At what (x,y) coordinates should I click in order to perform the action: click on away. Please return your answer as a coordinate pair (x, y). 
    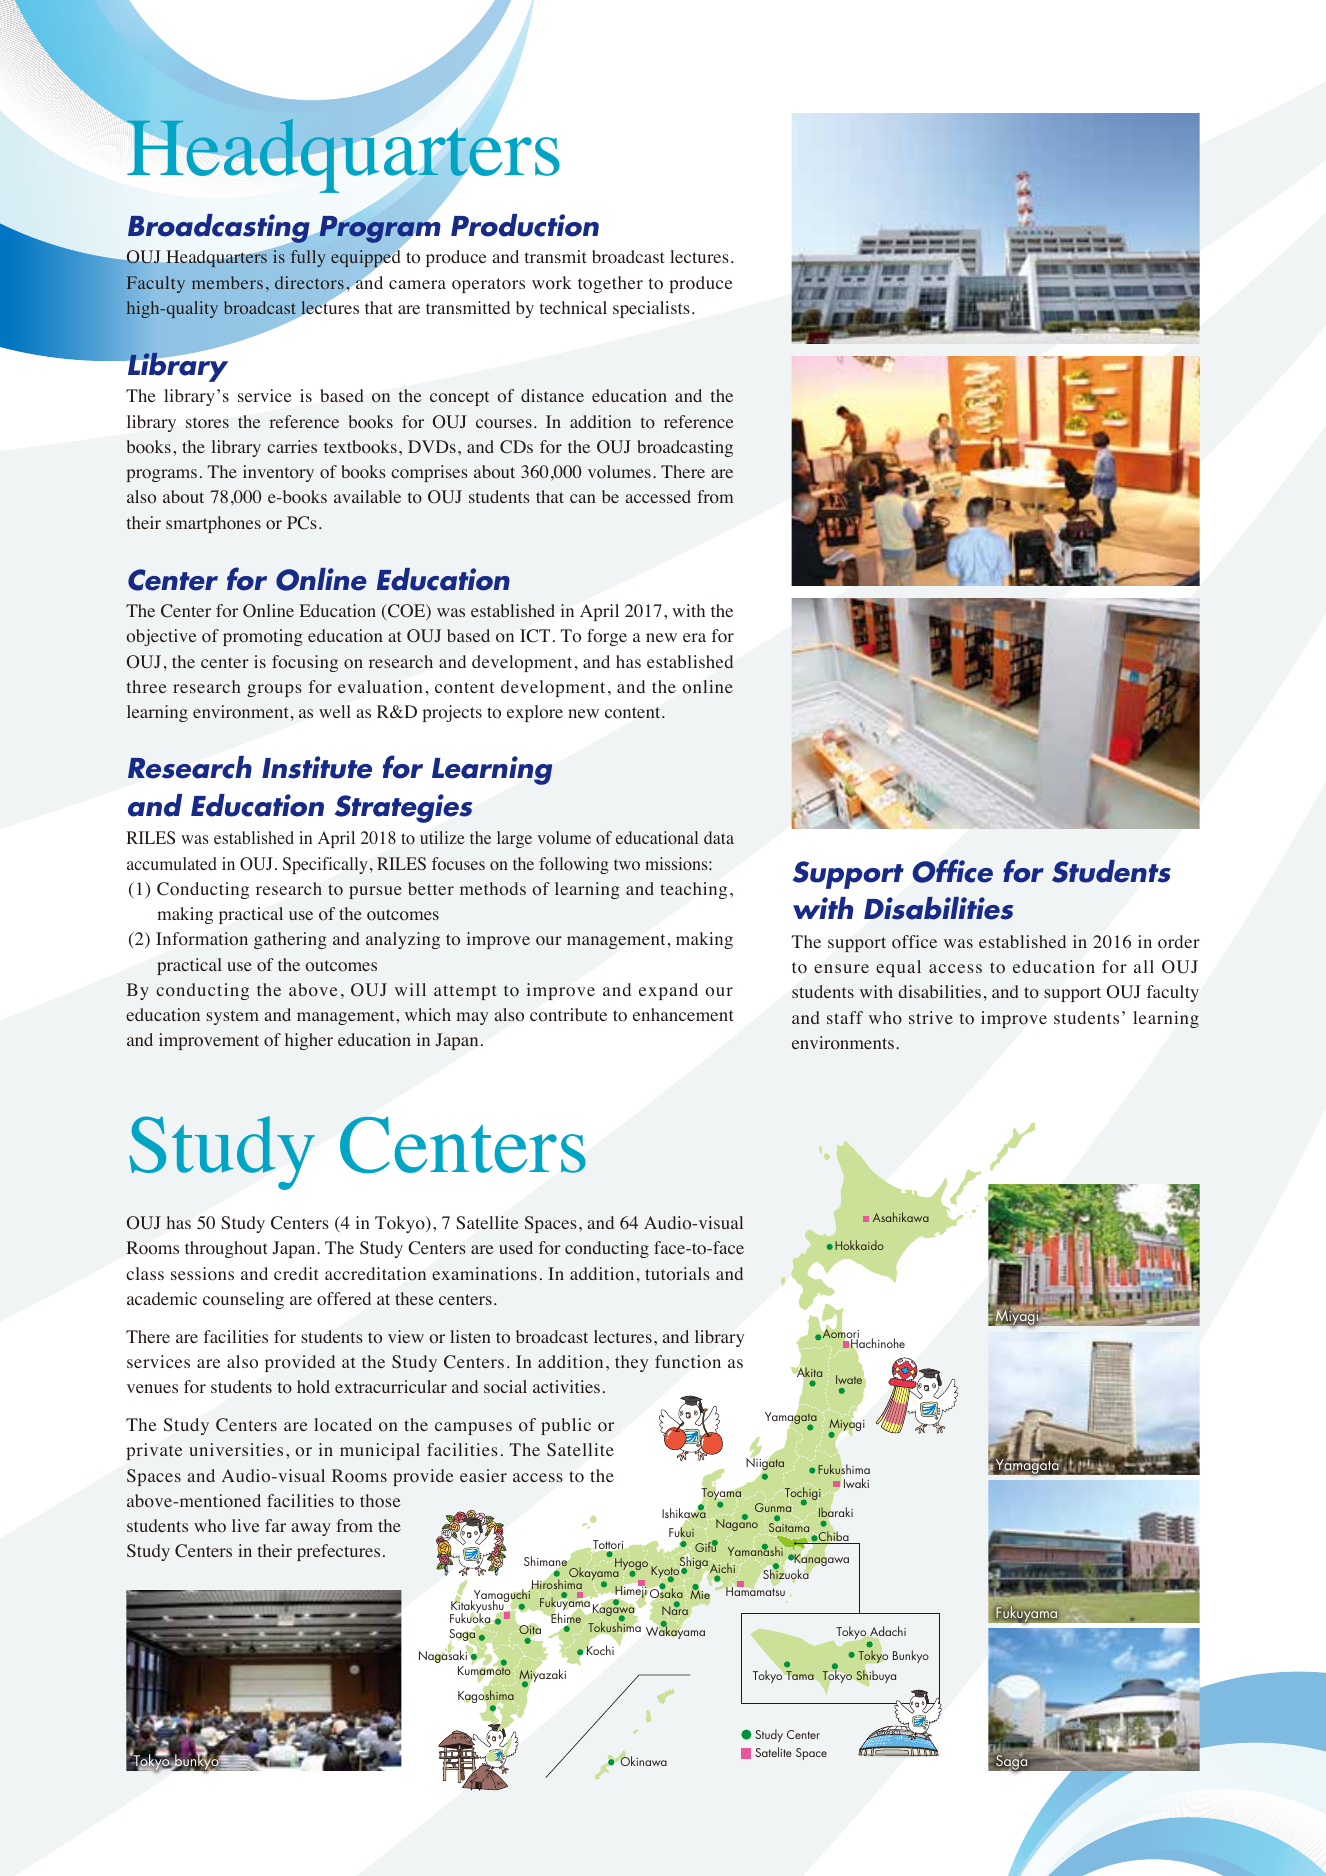
    Looking at the image, I should click on (311, 1529).
